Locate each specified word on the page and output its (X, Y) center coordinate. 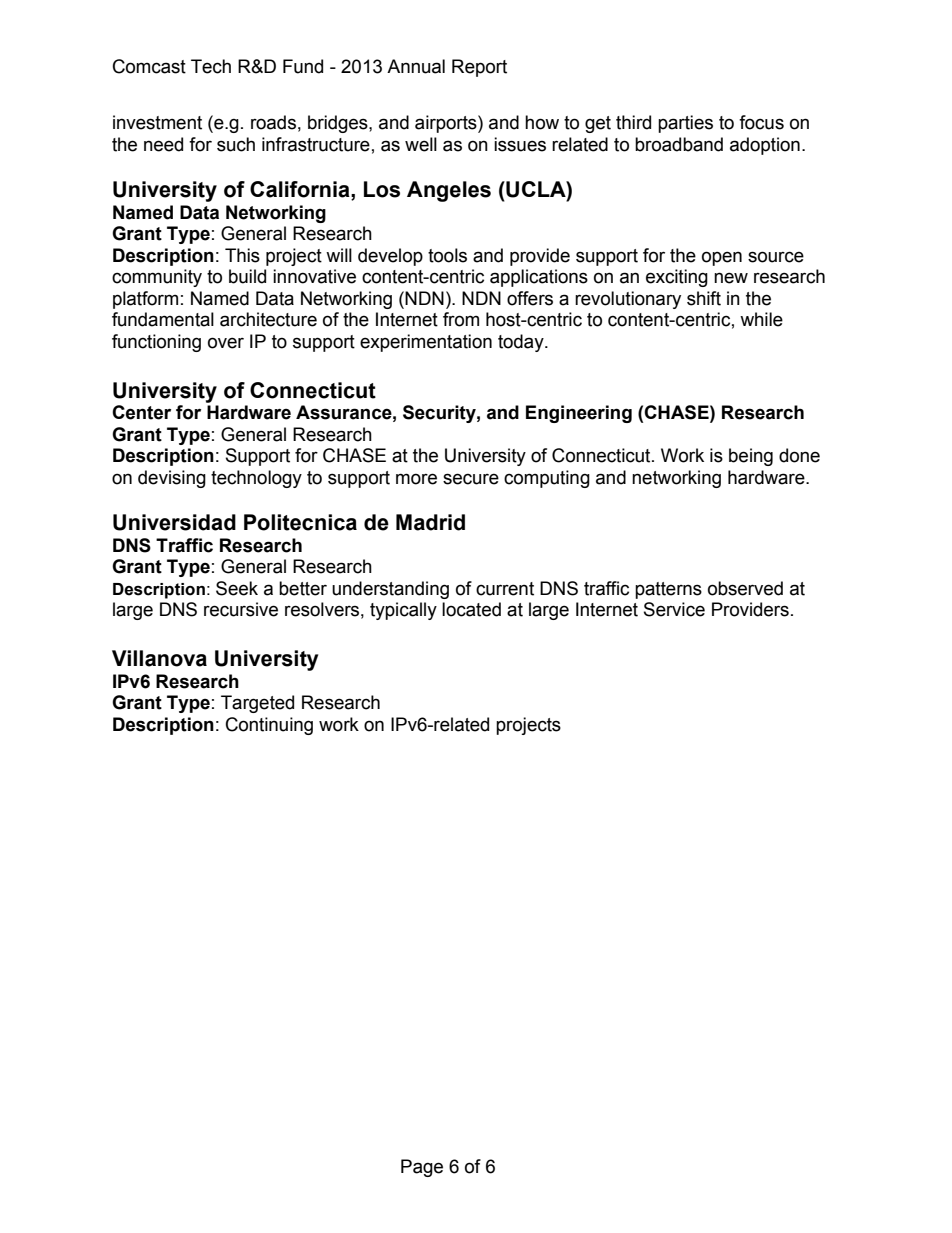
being (751, 457)
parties (685, 124)
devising (172, 479)
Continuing (269, 726)
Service (674, 609)
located (471, 609)
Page (422, 1168)
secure (471, 479)
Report (479, 68)
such (236, 144)
